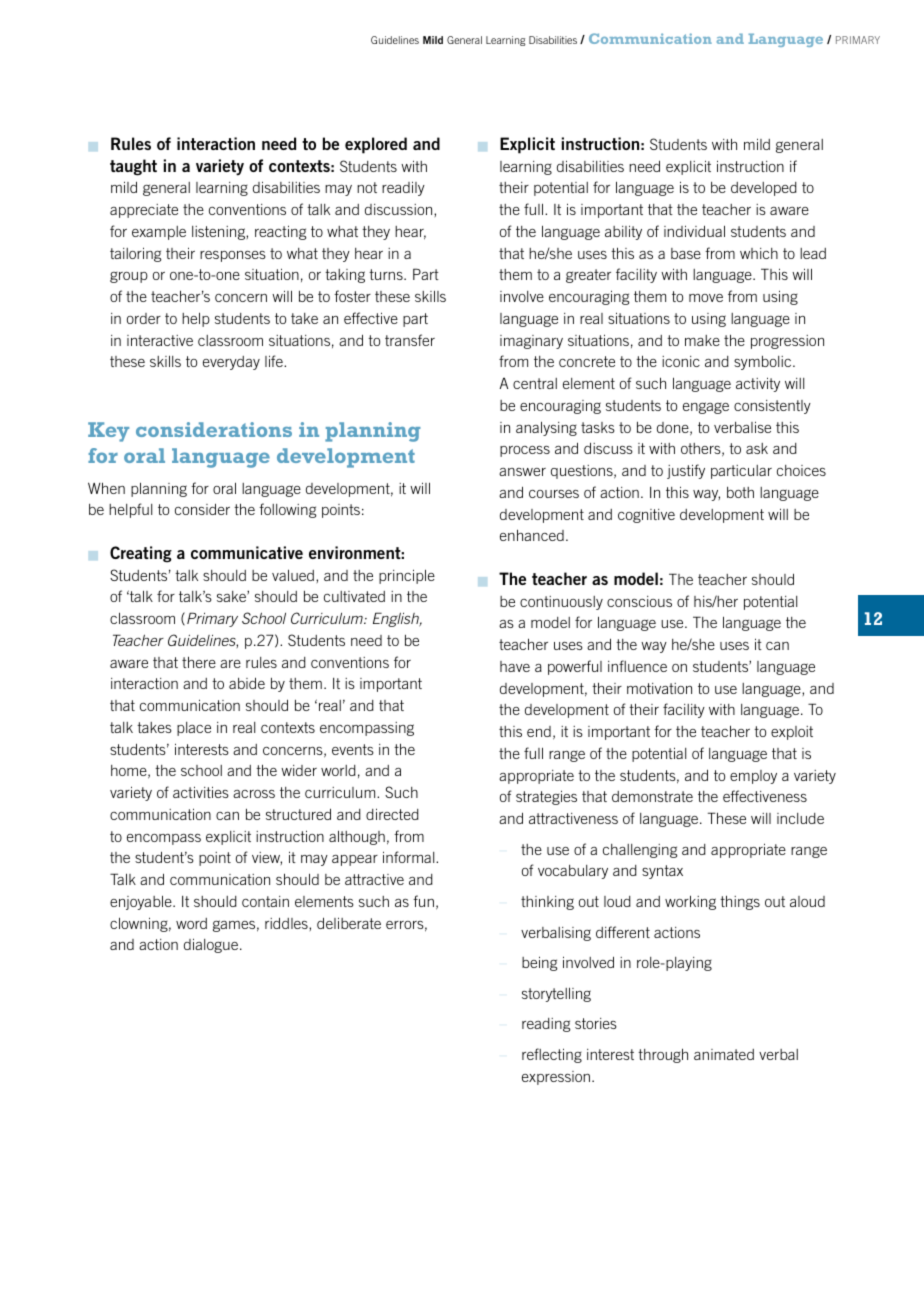  What do you see at coordinates (133, 167) in the page?
I see `taught` at bounding box center [133, 167].
